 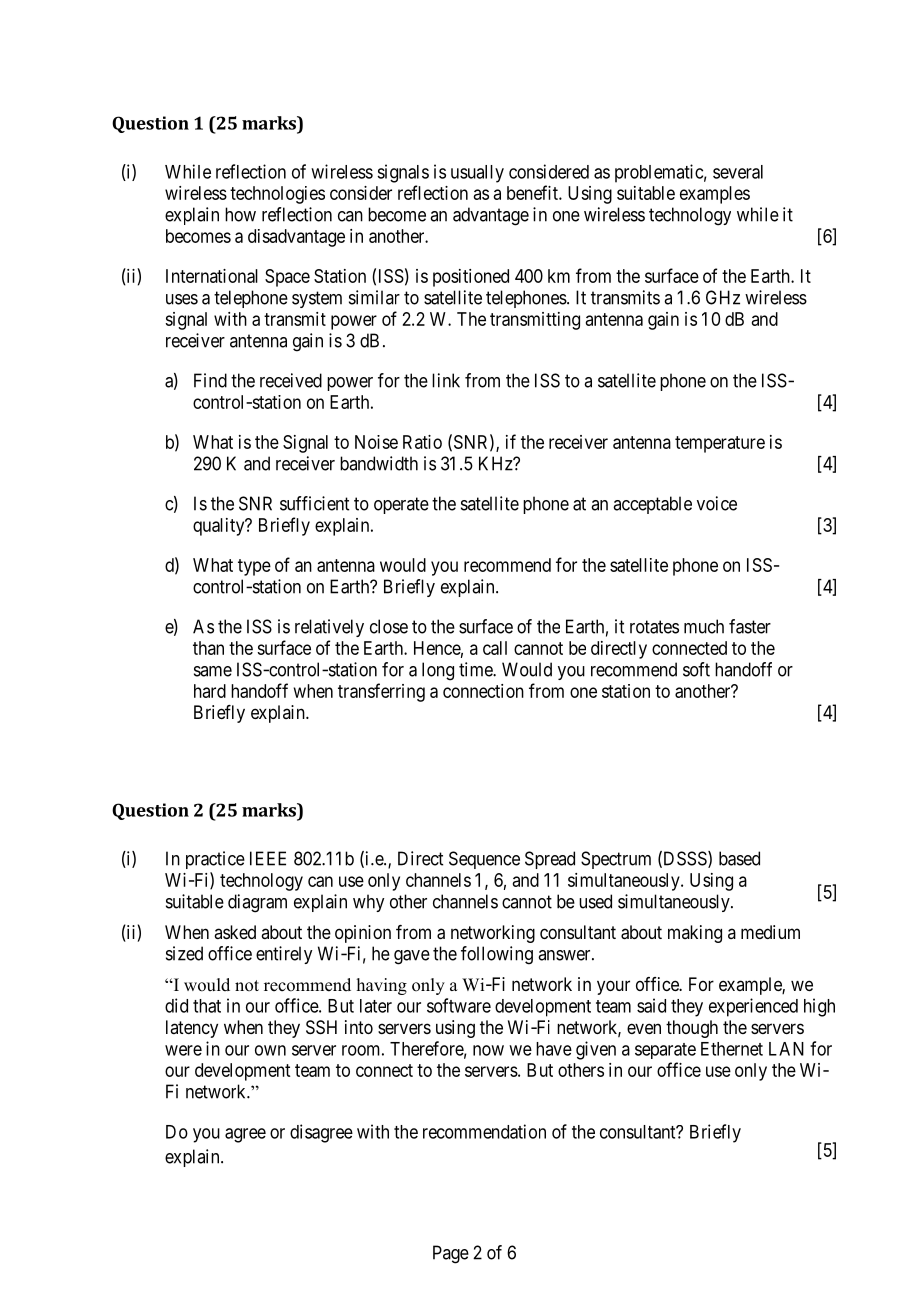 I want to click on entirely, so click(x=284, y=955).
